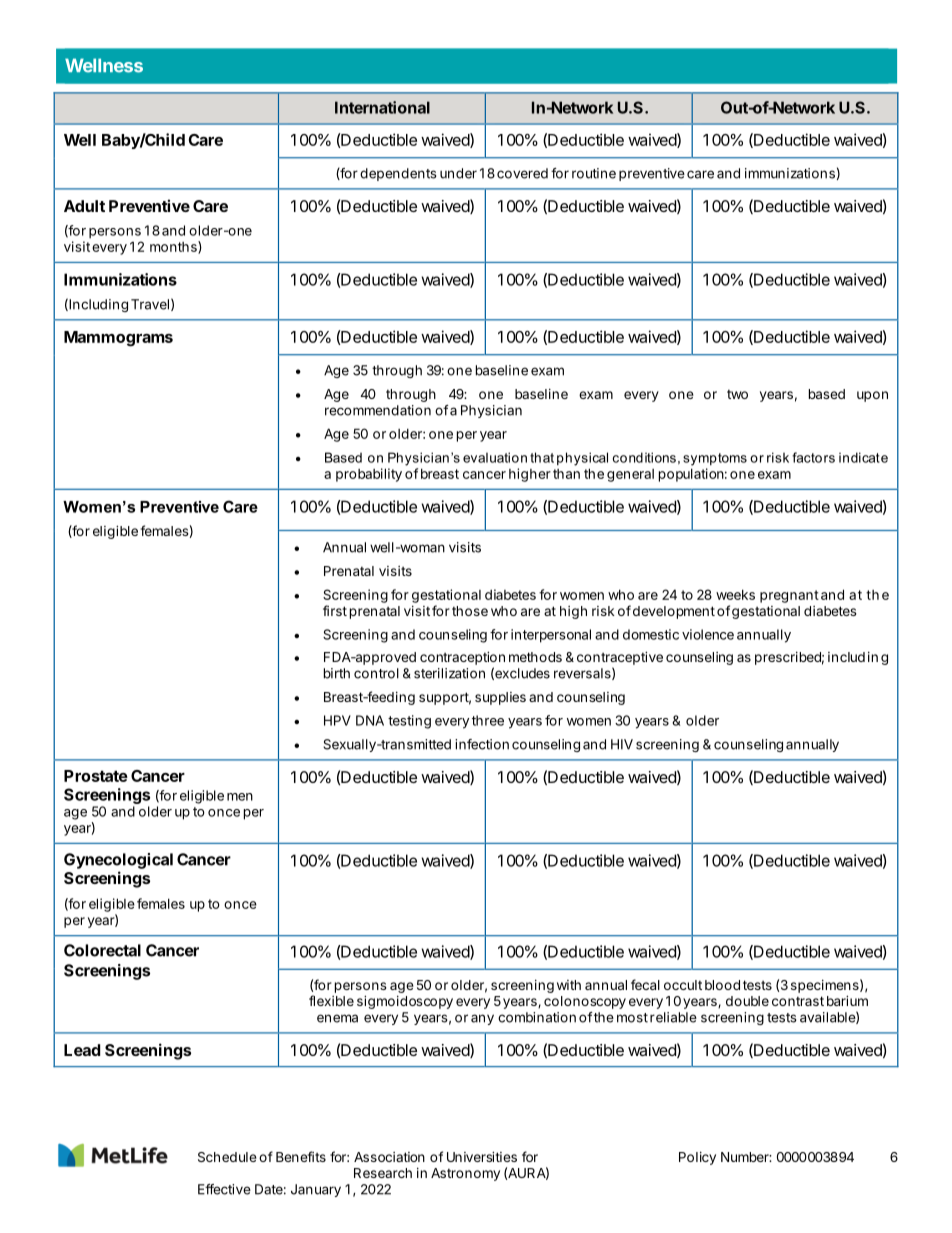 The width and height of the screenshot is (952, 1233). I want to click on Schedule, so click(227, 1157).
